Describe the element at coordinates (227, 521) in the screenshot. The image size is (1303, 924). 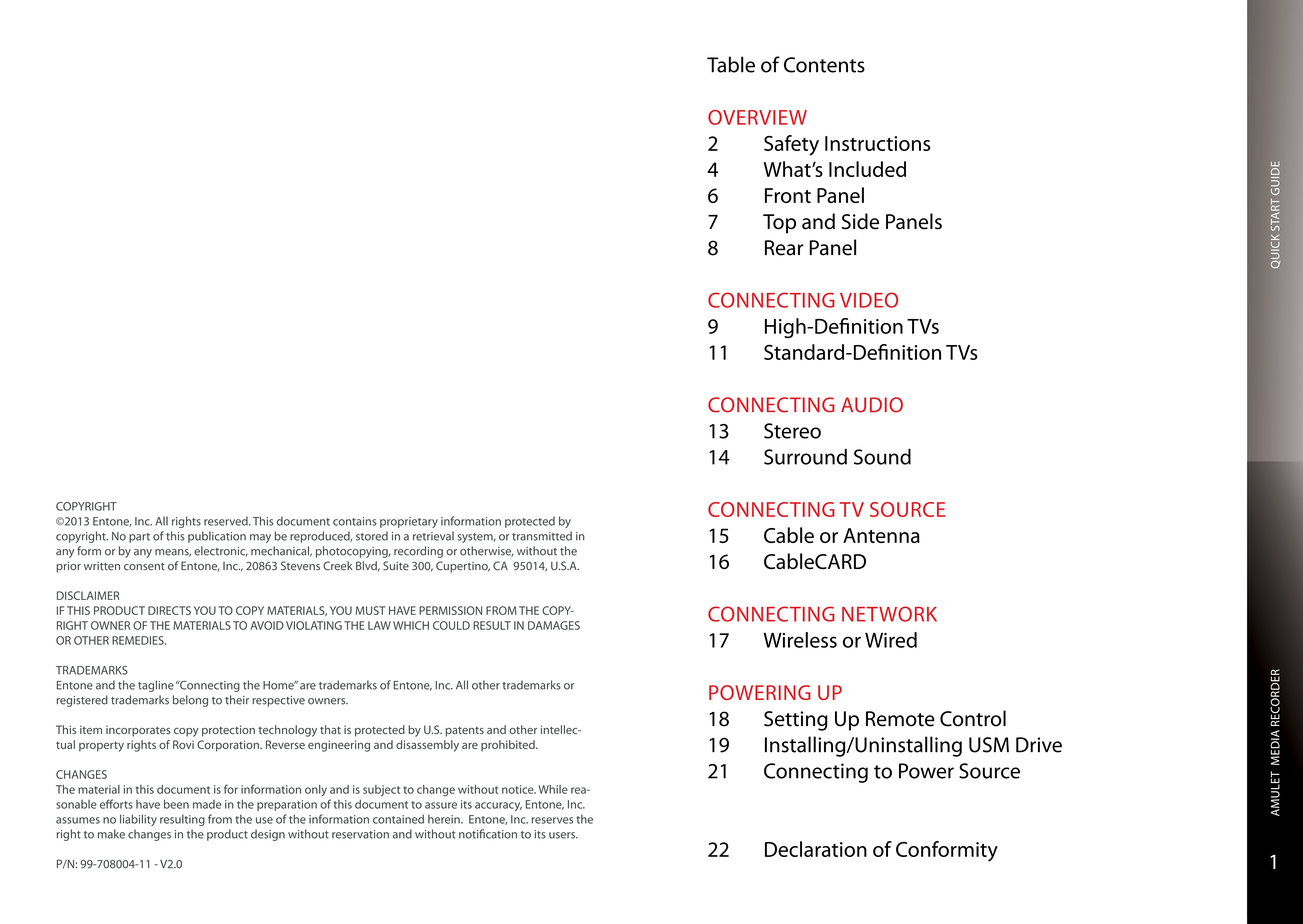
I see `reserved` at that location.
